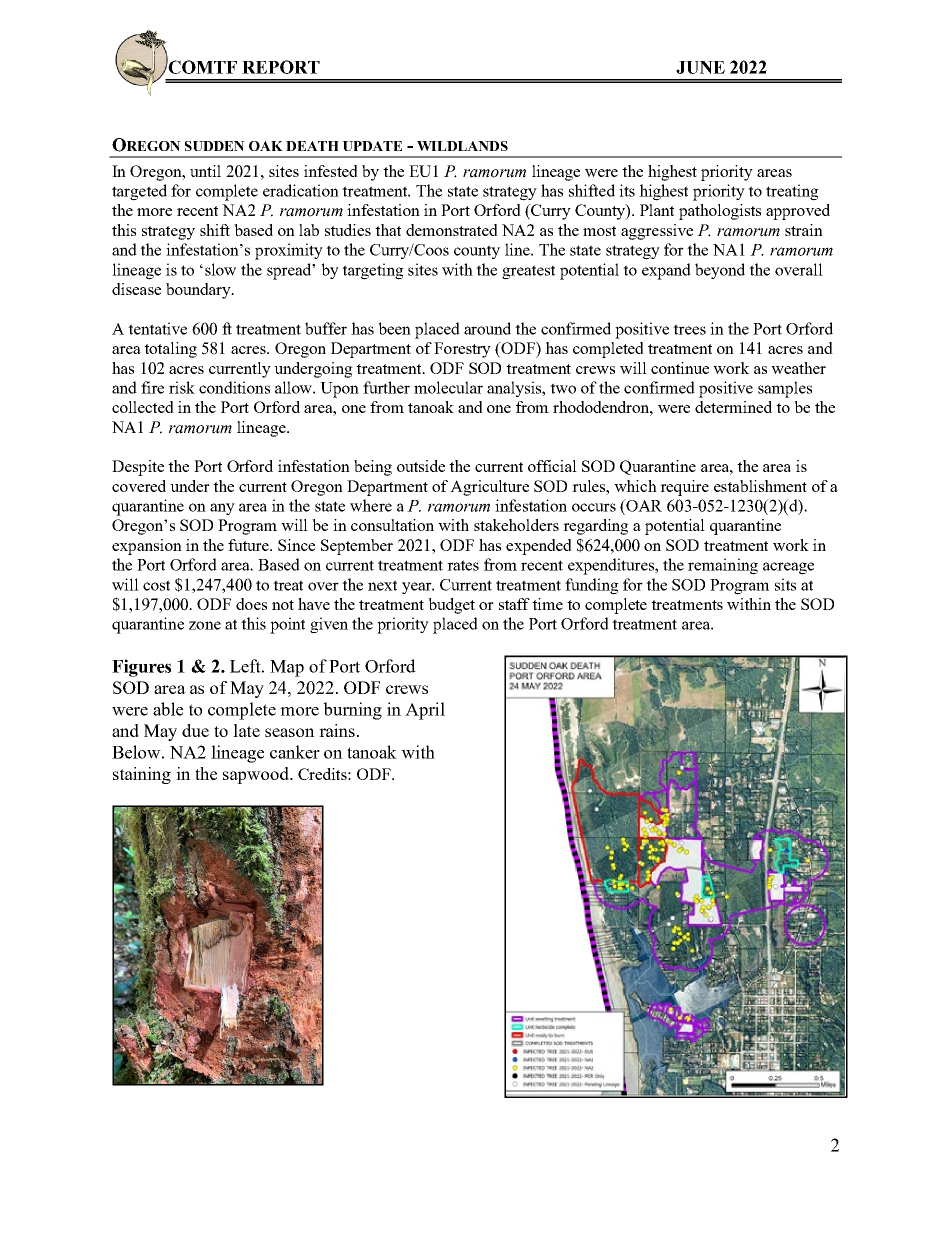 Image resolution: width=952 pixels, height=1233 pixels. What do you see at coordinates (215, 146) in the document?
I see `SUDDEN` at bounding box center [215, 146].
